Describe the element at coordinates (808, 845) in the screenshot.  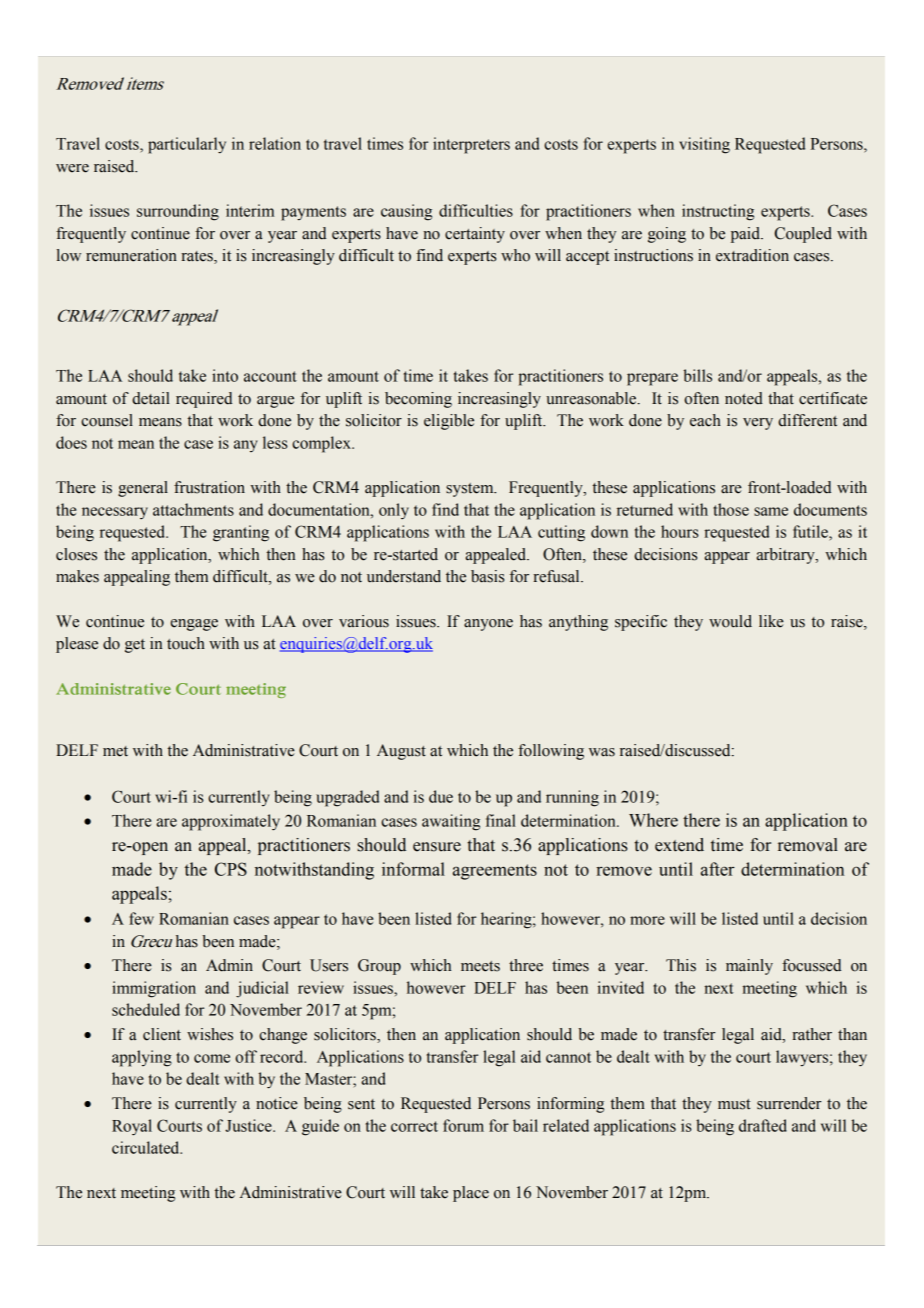
I see `removal` at that location.
